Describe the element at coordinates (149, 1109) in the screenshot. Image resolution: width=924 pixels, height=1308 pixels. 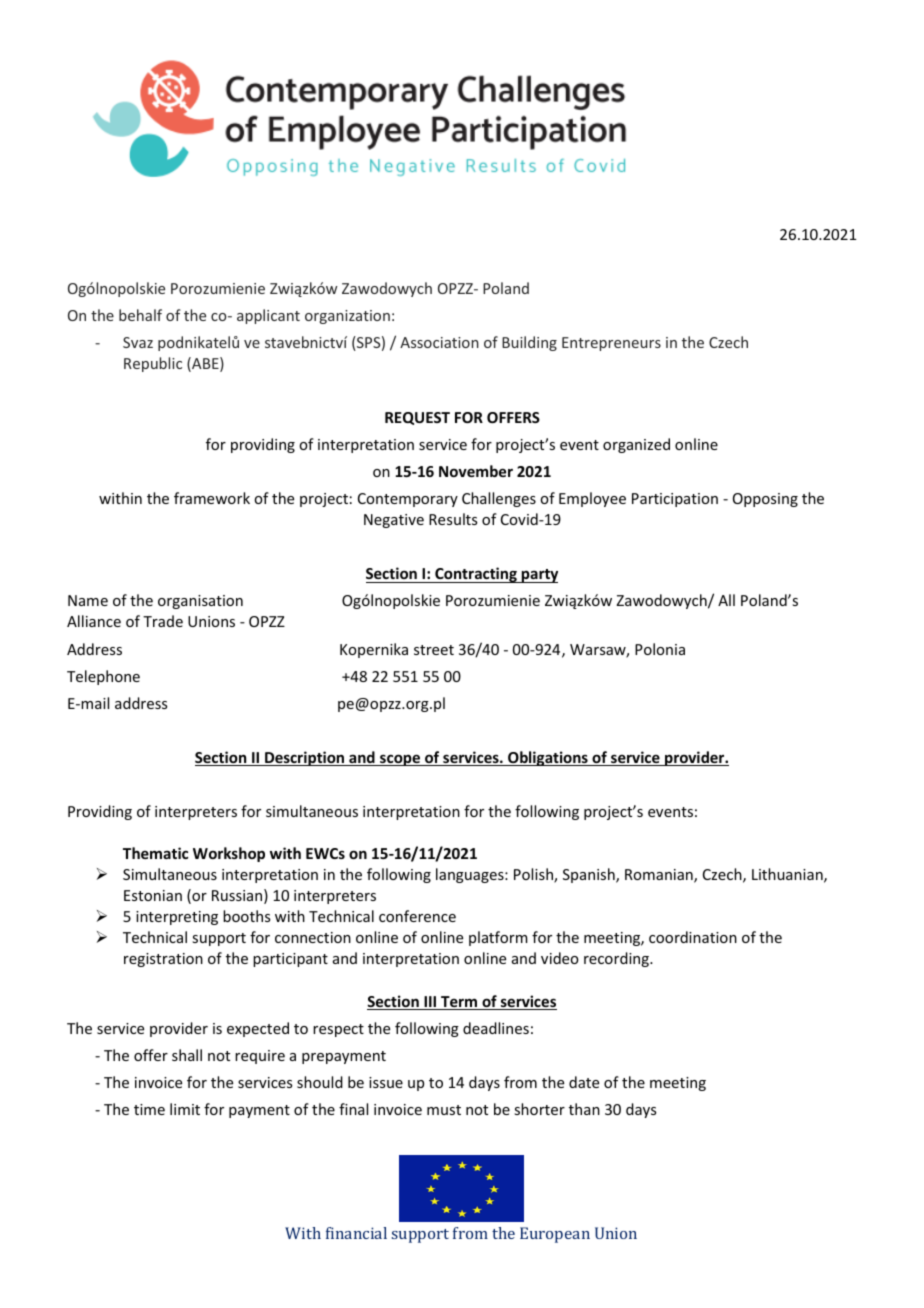
I see `time` at that location.
